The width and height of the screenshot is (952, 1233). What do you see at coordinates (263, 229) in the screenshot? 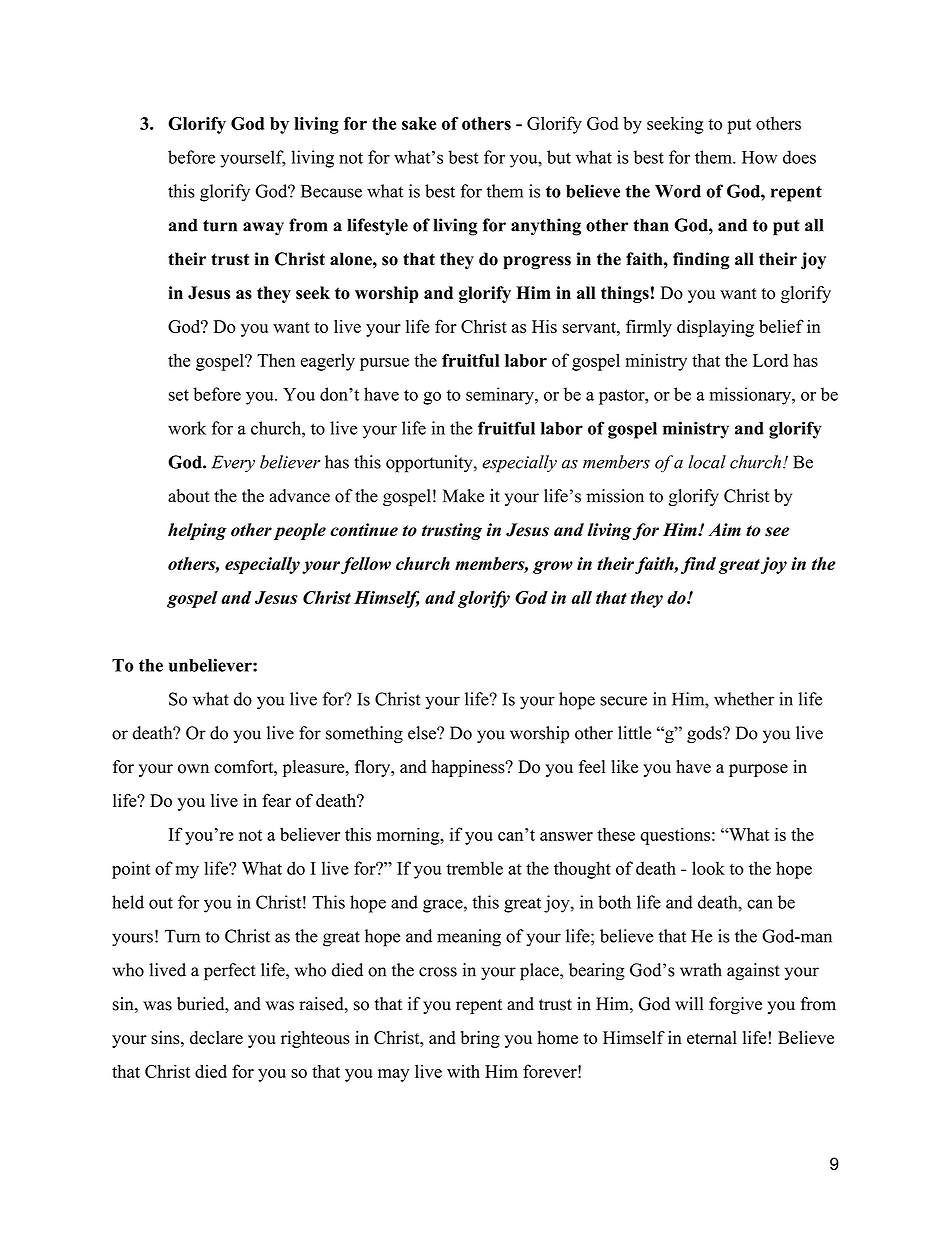
I see `away` at bounding box center [263, 229].
